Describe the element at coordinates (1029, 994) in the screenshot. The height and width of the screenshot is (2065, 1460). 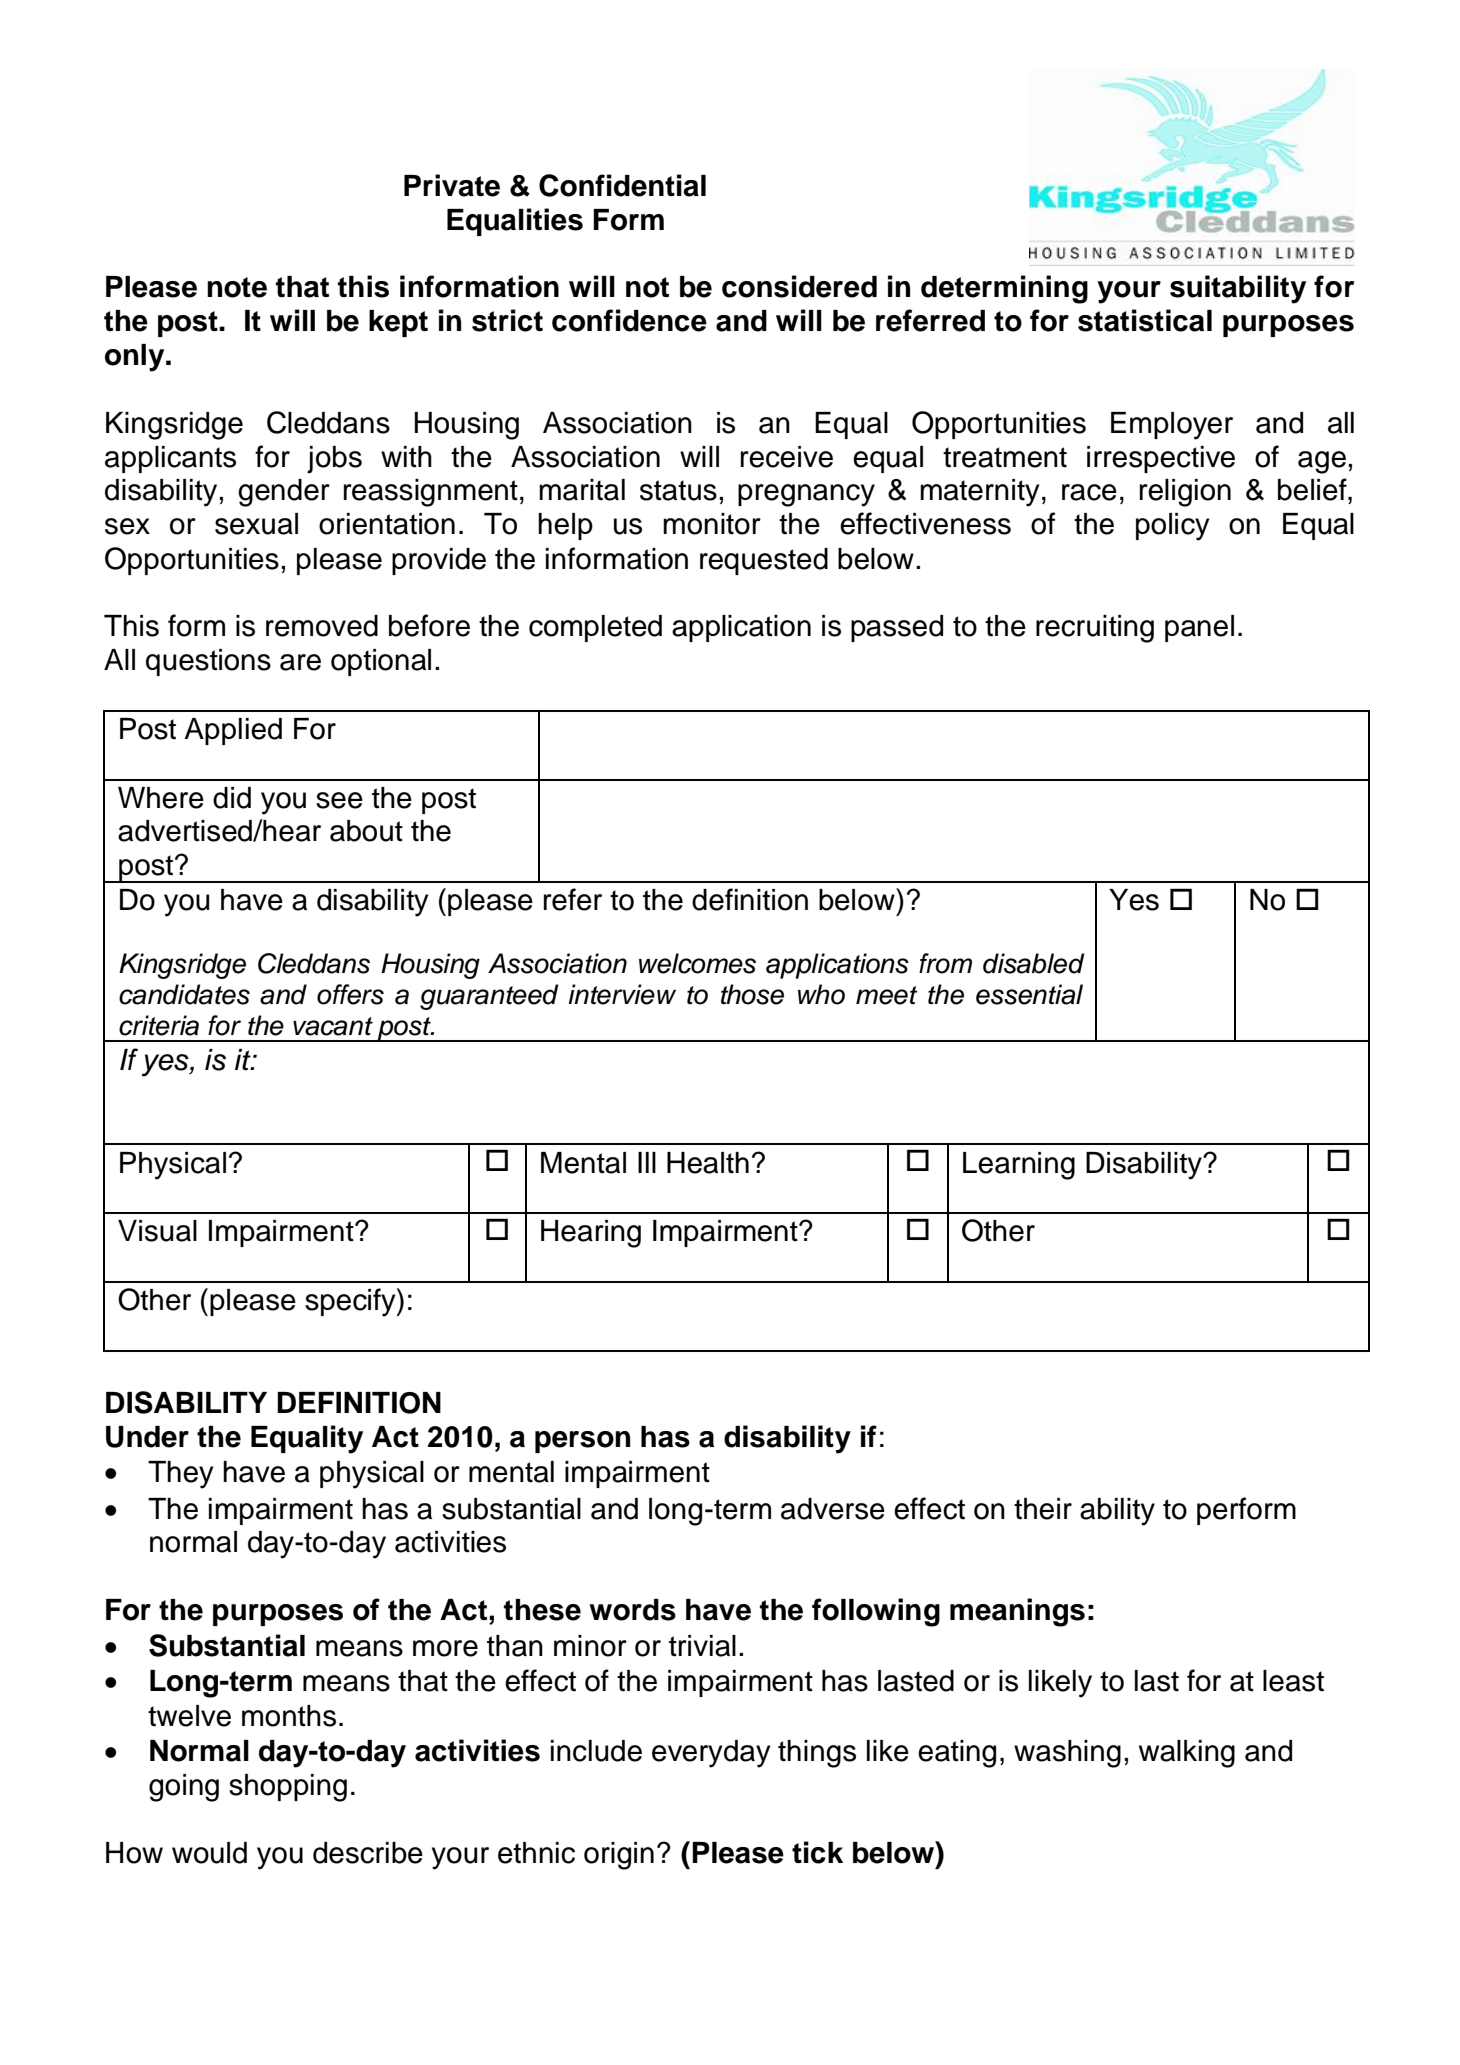
I see `essential` at that location.
